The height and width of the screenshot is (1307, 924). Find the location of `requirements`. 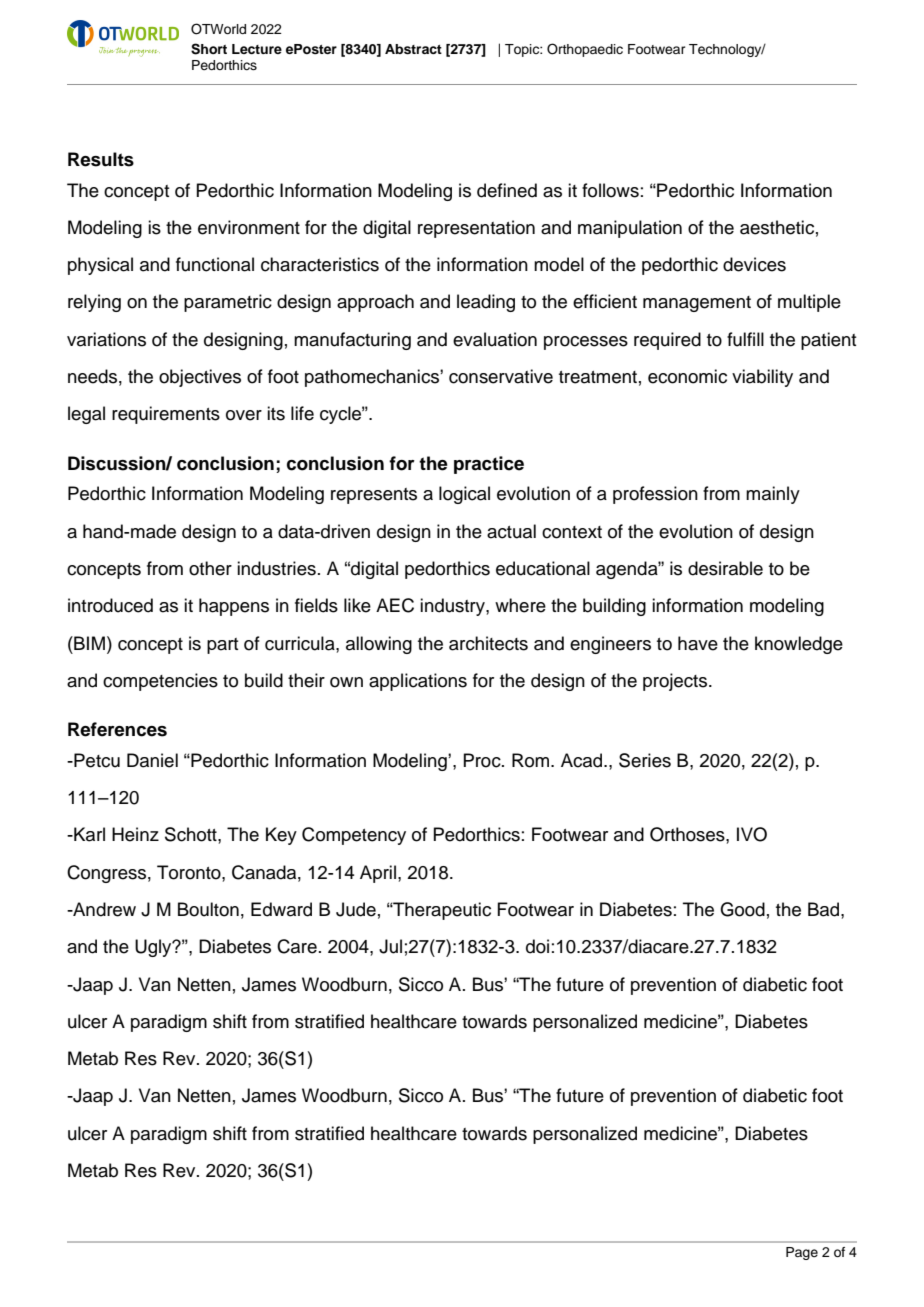

requirements is located at coordinates (166, 415).
